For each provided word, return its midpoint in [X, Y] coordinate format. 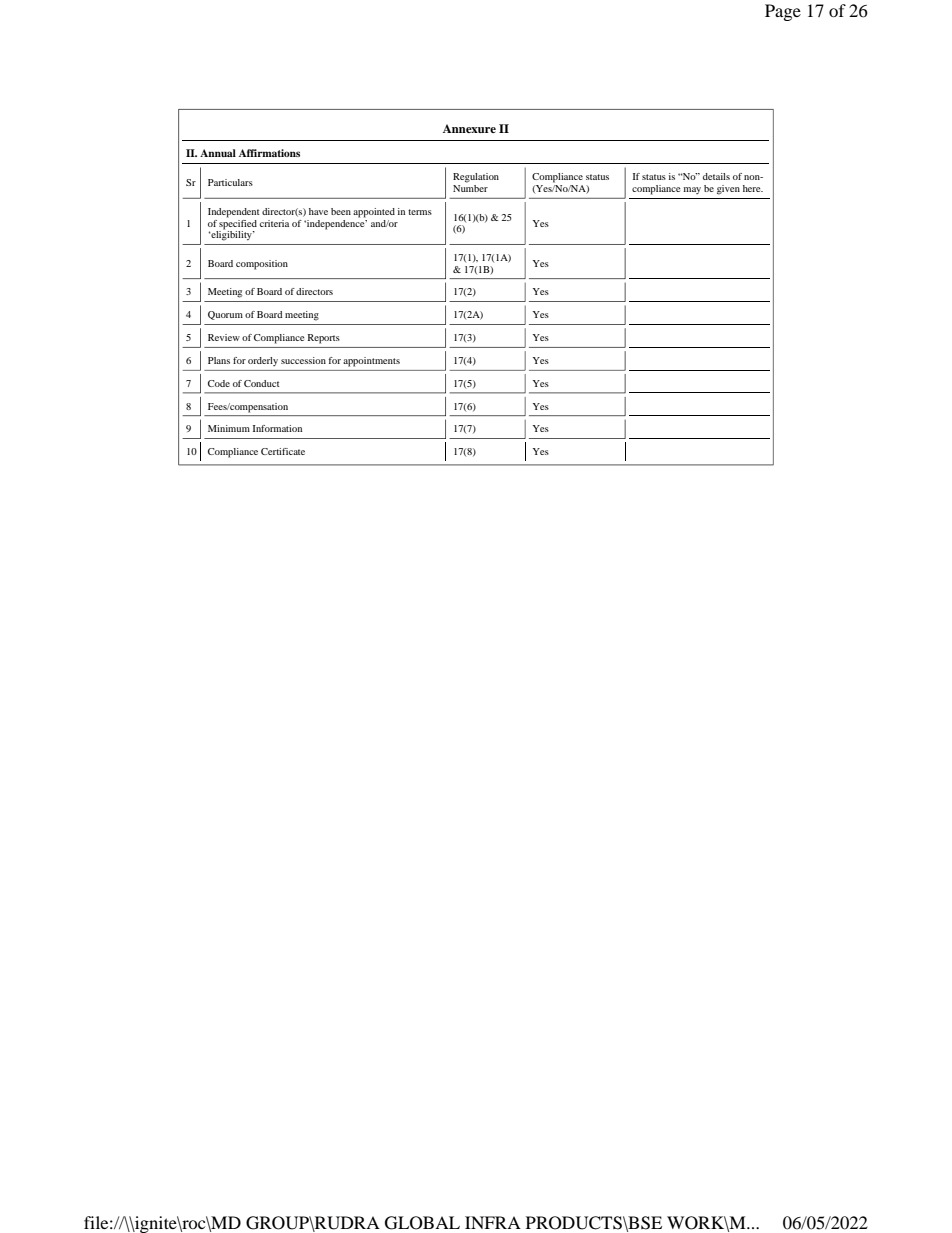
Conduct [262, 383]
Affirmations [269, 153]
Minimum [229, 428]
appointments [372, 362]
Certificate [283, 451]
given [728, 190]
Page [783, 12]
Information [277, 428]
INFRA [493, 1222]
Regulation [476, 178]
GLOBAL [422, 1223]
